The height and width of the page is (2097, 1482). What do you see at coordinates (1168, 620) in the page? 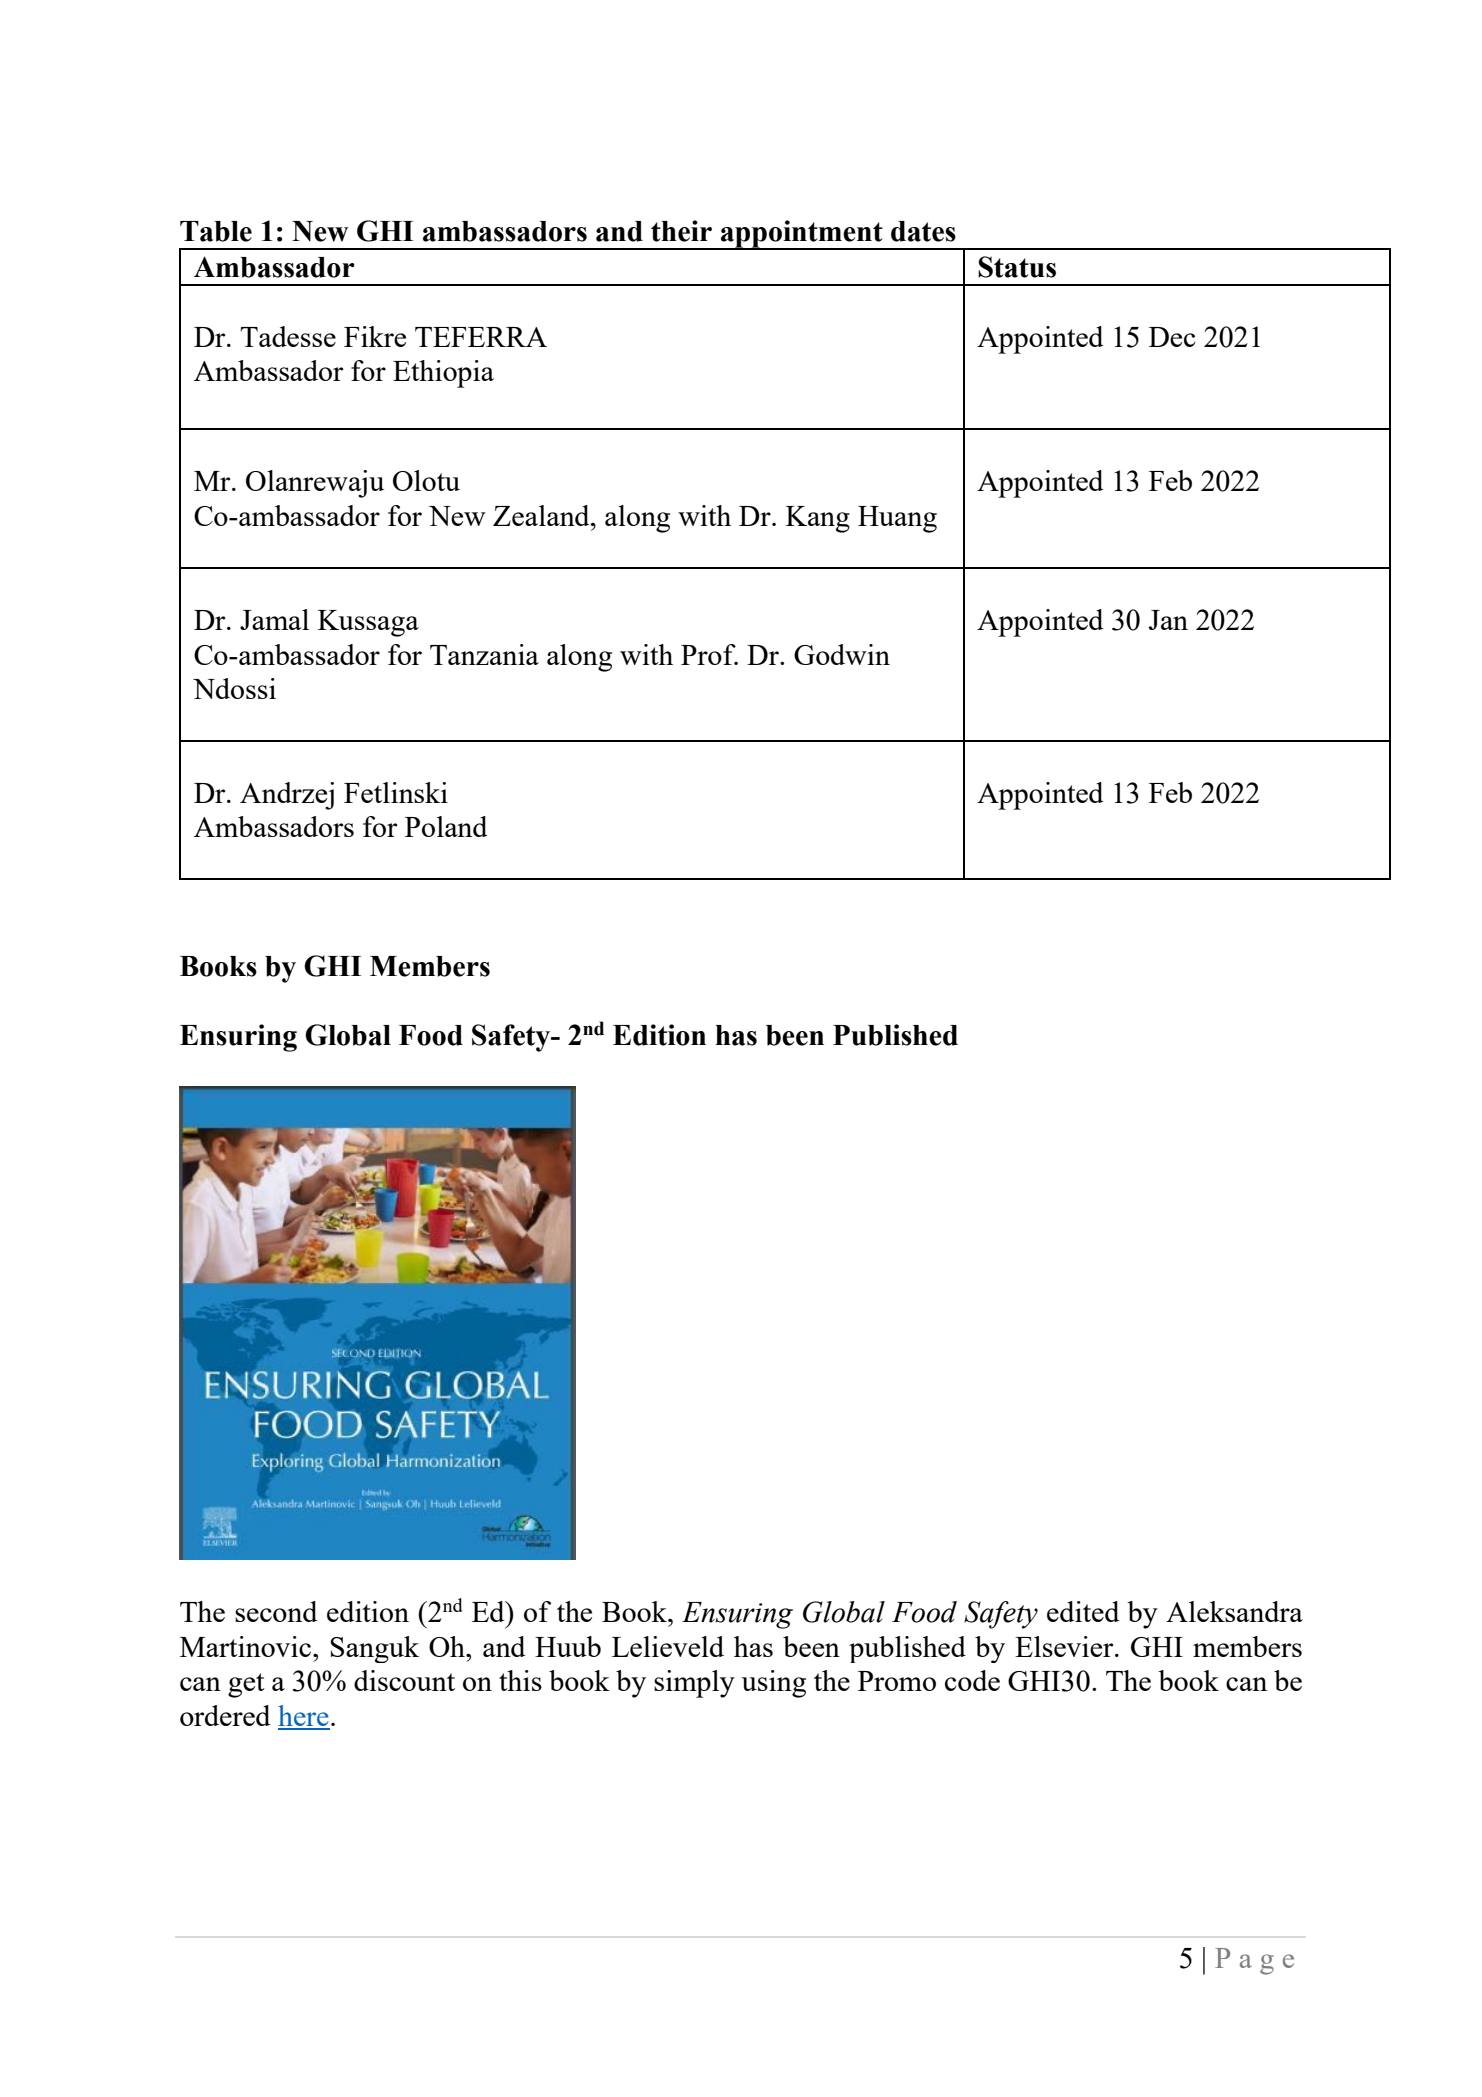
I see `Jan` at bounding box center [1168, 620].
